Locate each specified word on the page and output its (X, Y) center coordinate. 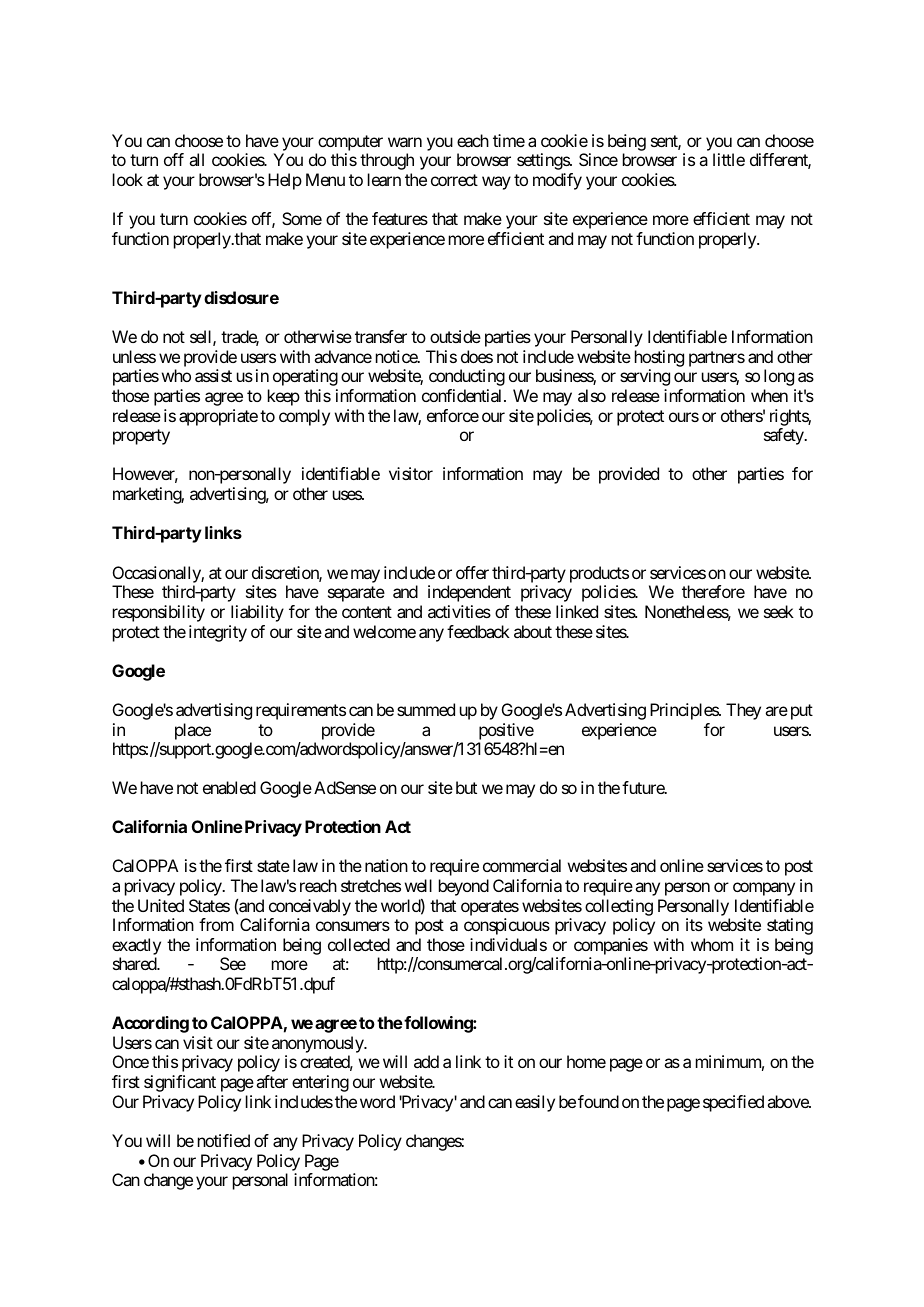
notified (224, 1140)
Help (285, 181)
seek (779, 611)
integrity (218, 633)
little (729, 159)
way (496, 183)
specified (733, 1103)
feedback (478, 631)
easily (535, 1103)
